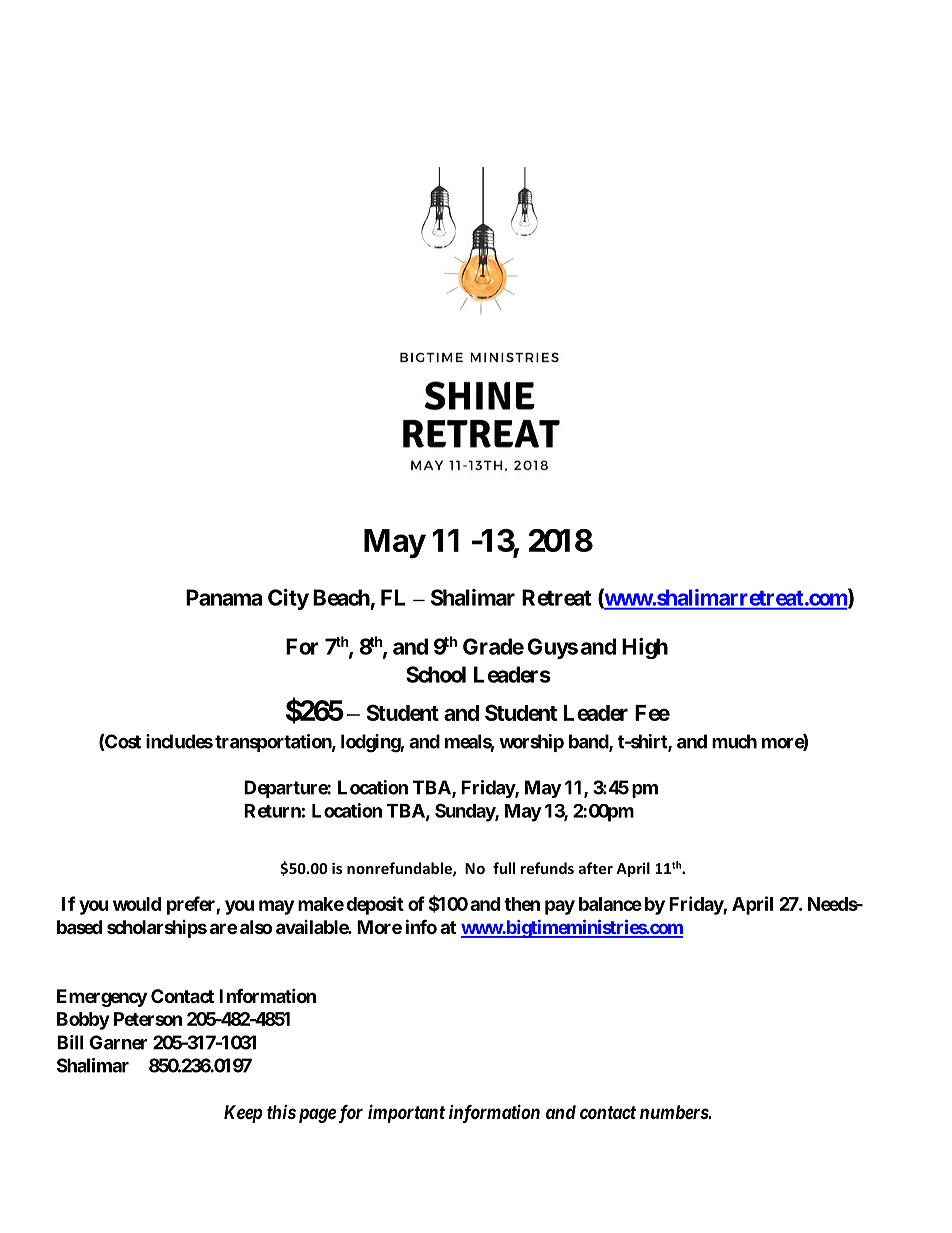 Image resolution: width=952 pixels, height=1233 pixels. What do you see at coordinates (243, 1114) in the screenshot?
I see `Keep` at bounding box center [243, 1114].
